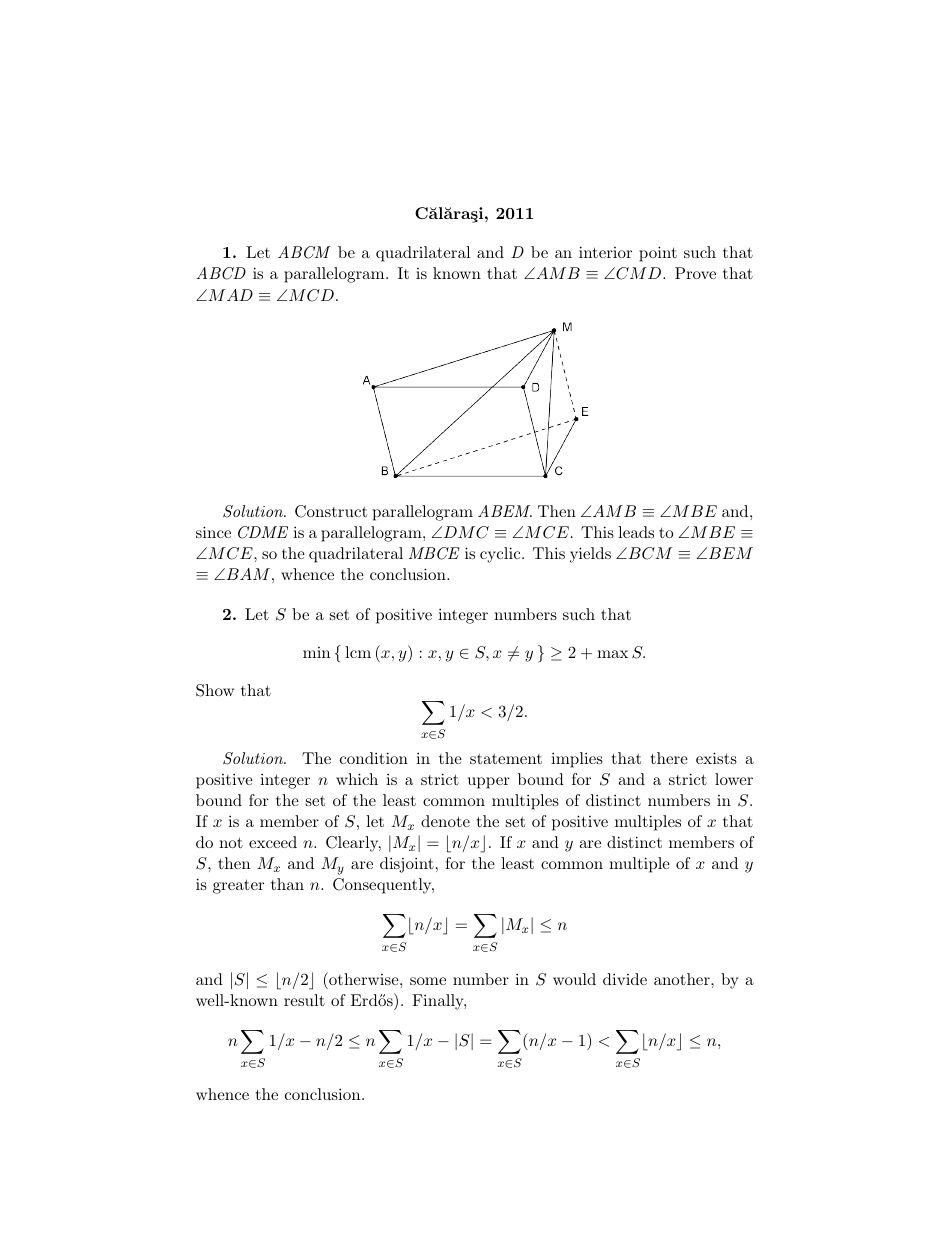  What do you see at coordinates (316, 652) in the screenshot?
I see `min` at bounding box center [316, 652].
